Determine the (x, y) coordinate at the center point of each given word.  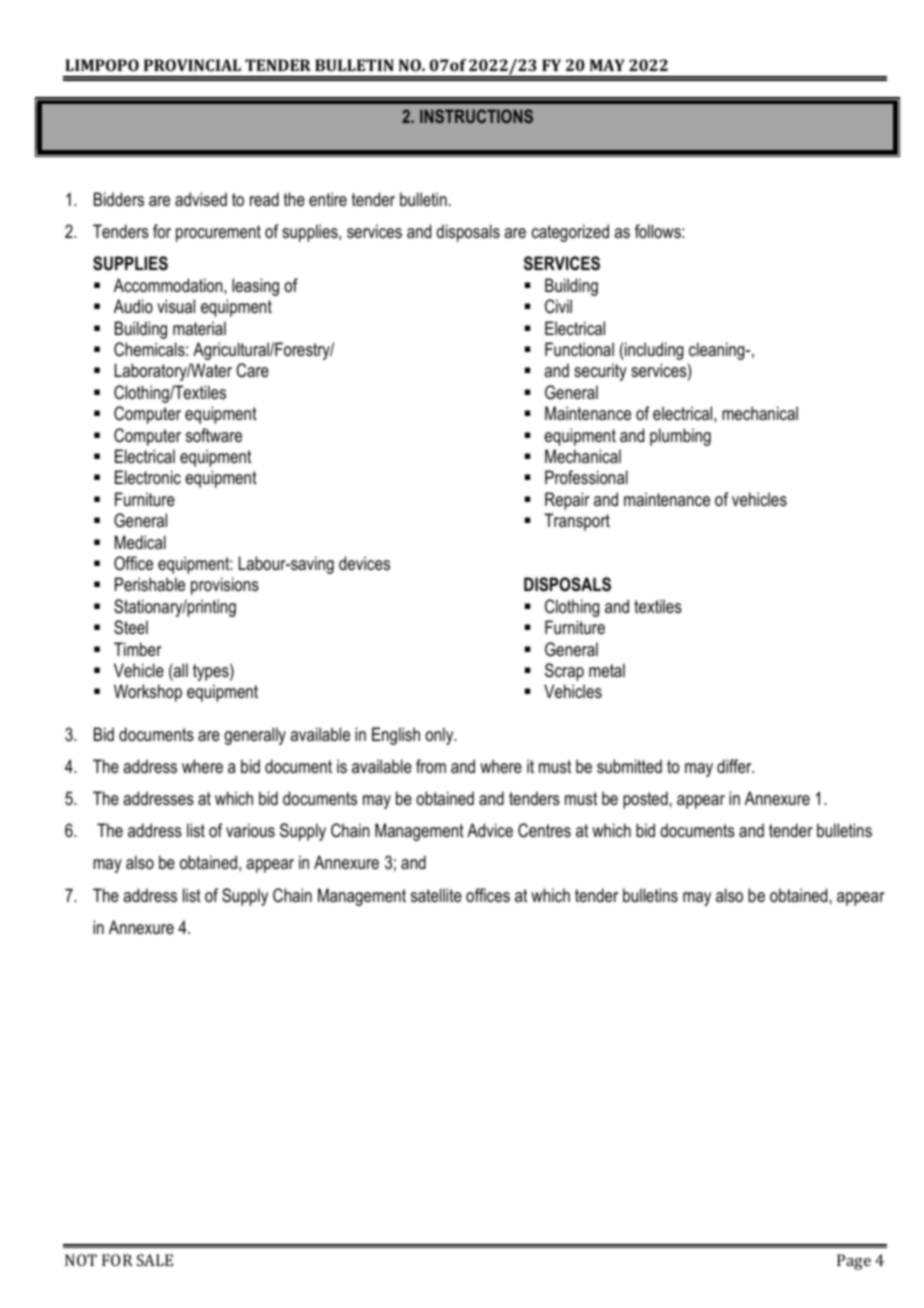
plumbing (680, 437)
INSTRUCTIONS (476, 116)
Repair (567, 501)
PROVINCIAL (192, 65)
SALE (155, 1260)
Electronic (148, 477)
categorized (570, 233)
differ (735, 766)
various (250, 830)
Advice (490, 830)
